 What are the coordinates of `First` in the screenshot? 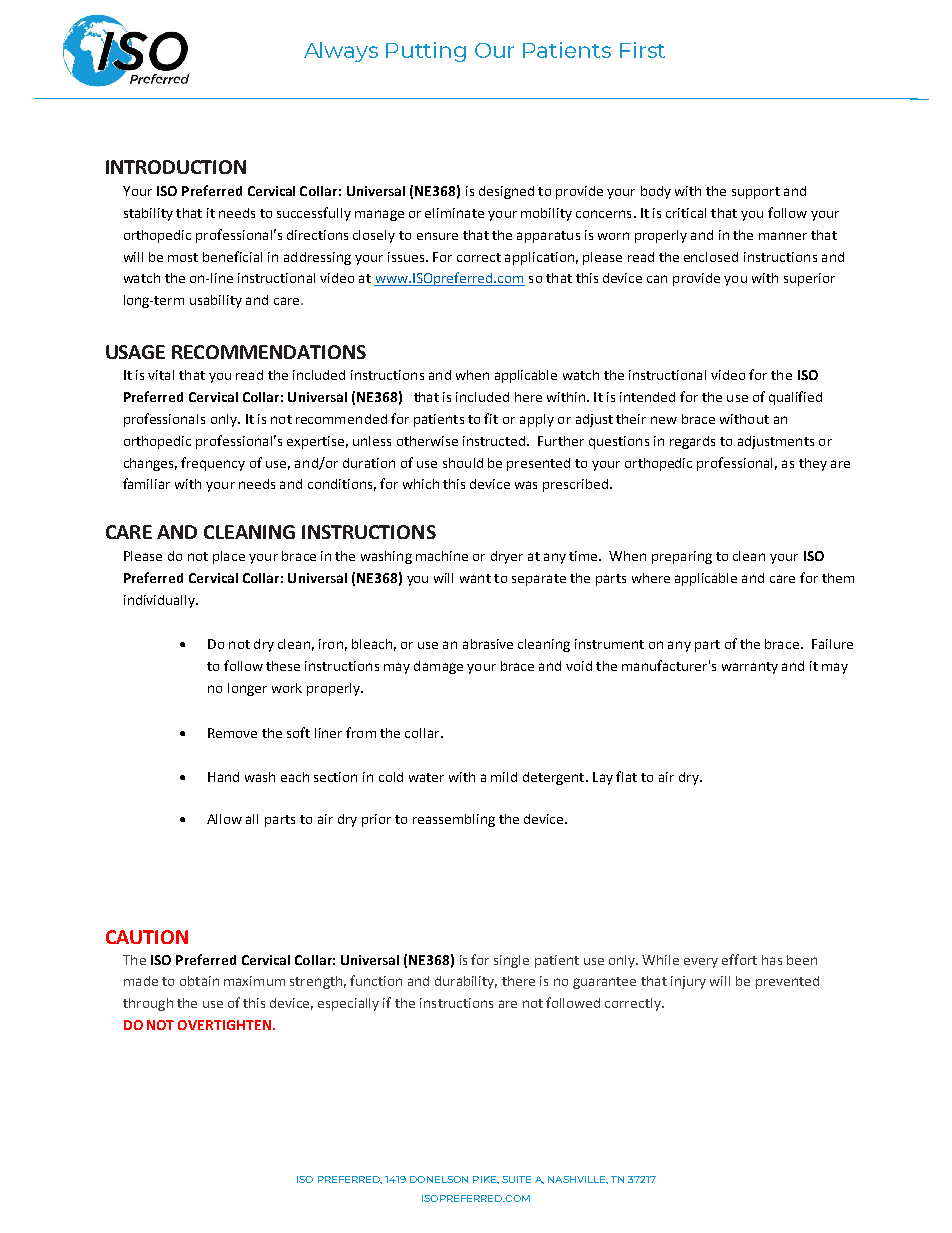 It's located at (642, 50).
